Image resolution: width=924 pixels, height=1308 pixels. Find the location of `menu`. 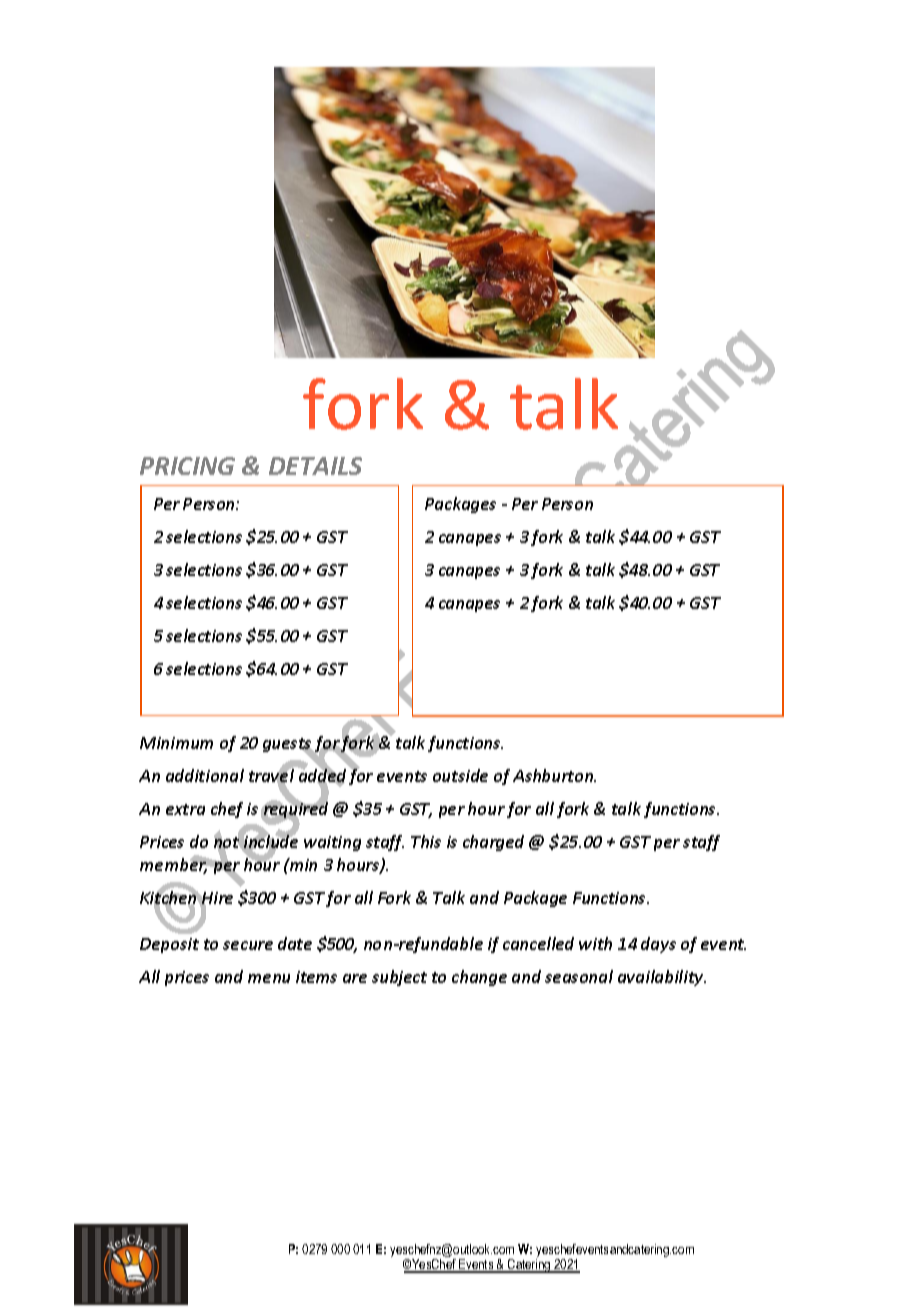

menu is located at coordinates (269, 978).
